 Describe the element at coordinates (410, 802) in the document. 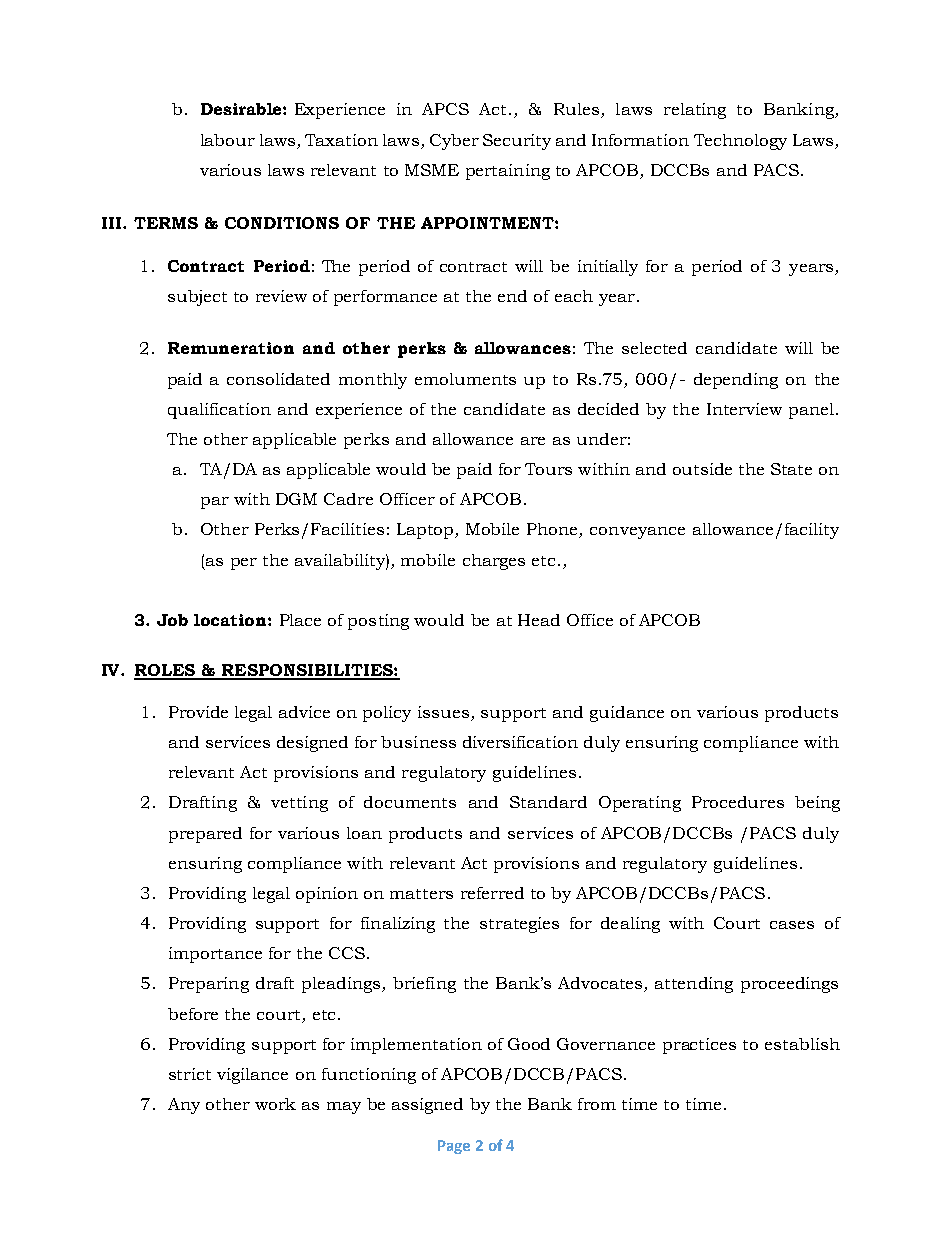

I see `documents` at that location.
